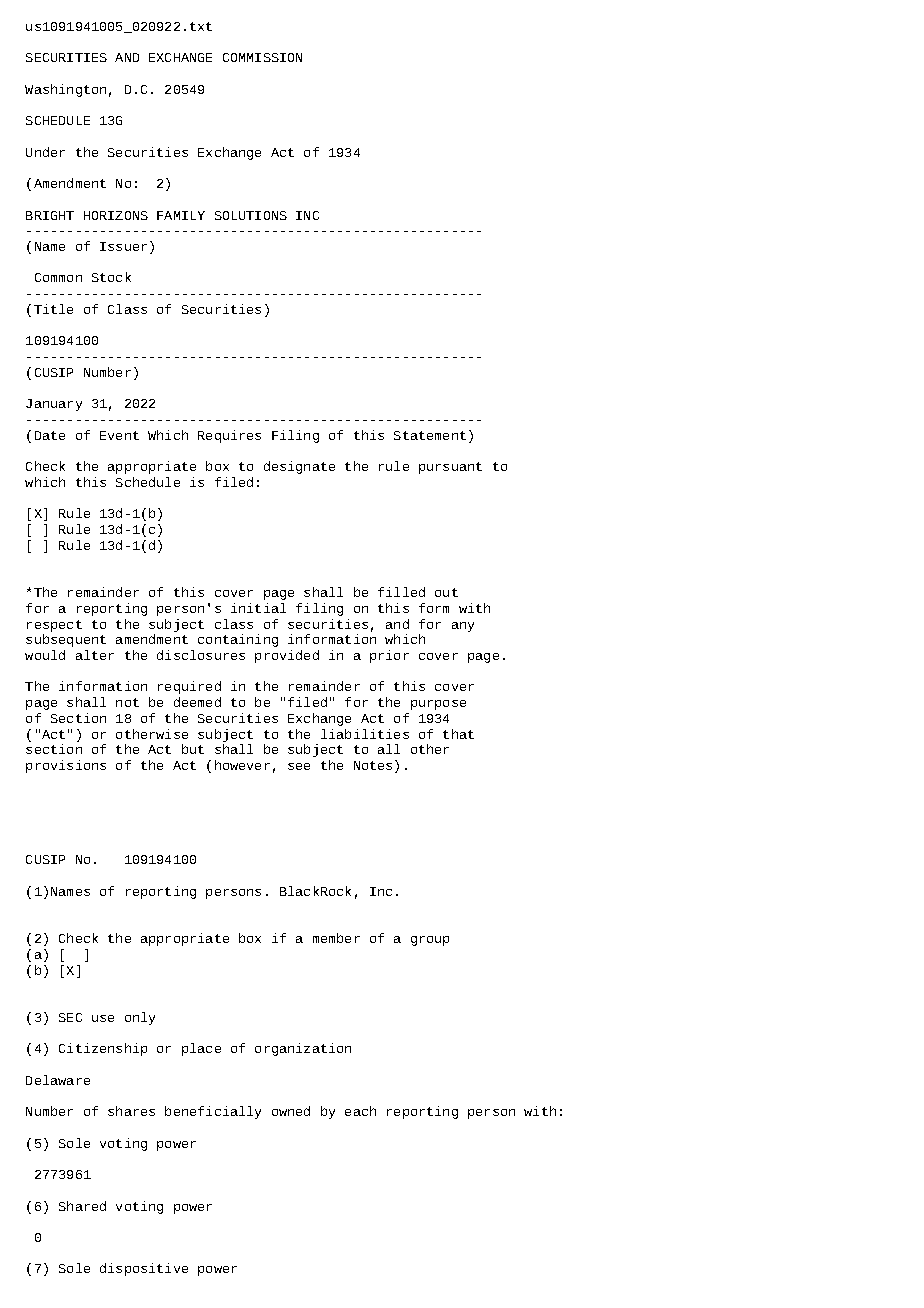 Image resolution: width=924 pixels, height=1308 pixels. What do you see at coordinates (262, 57) in the page?
I see `COMMISSION` at bounding box center [262, 57].
